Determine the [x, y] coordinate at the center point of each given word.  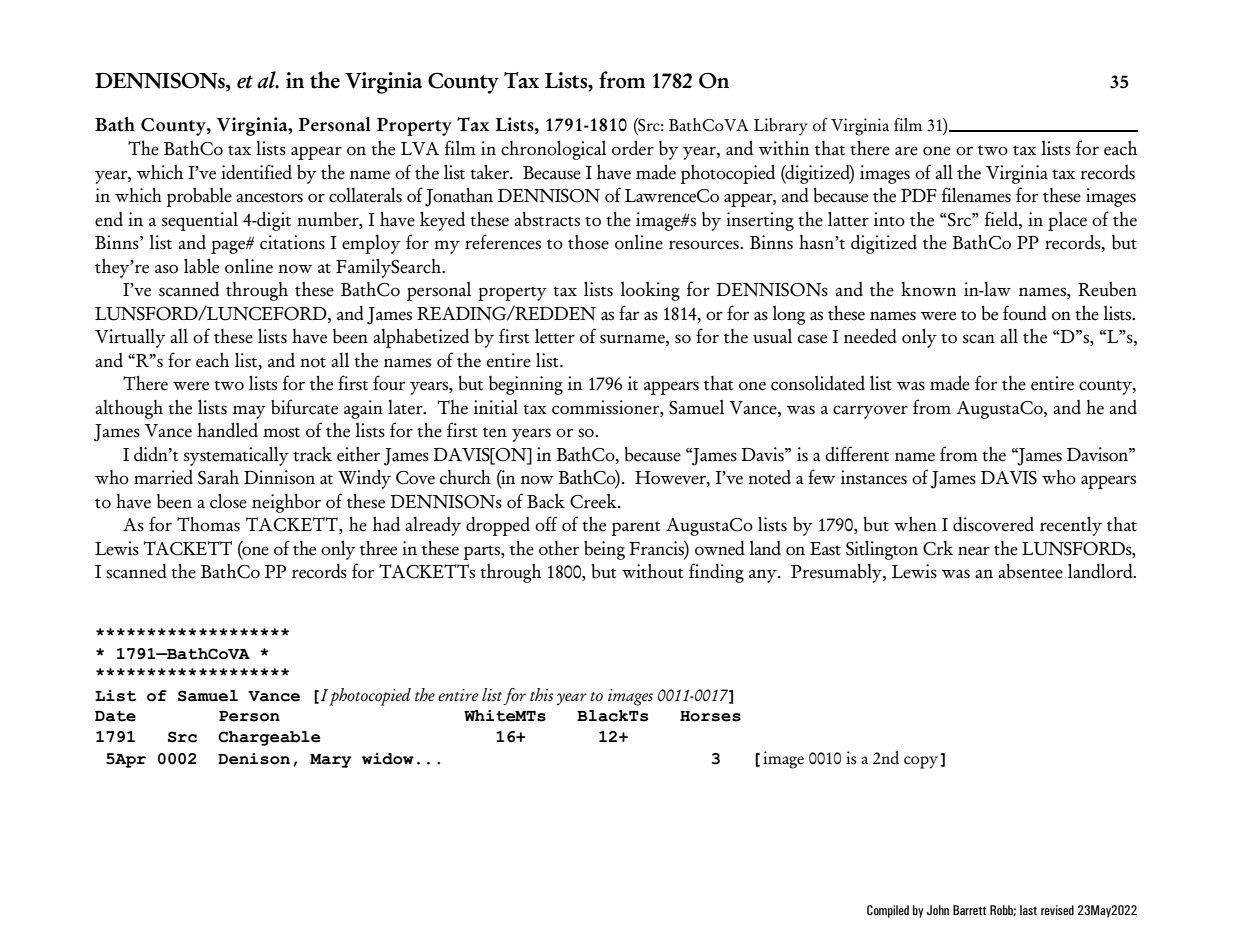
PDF [919, 195]
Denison [254, 759]
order [633, 148]
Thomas [208, 524]
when [915, 524]
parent [636, 528]
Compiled [888, 911]
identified [256, 172]
